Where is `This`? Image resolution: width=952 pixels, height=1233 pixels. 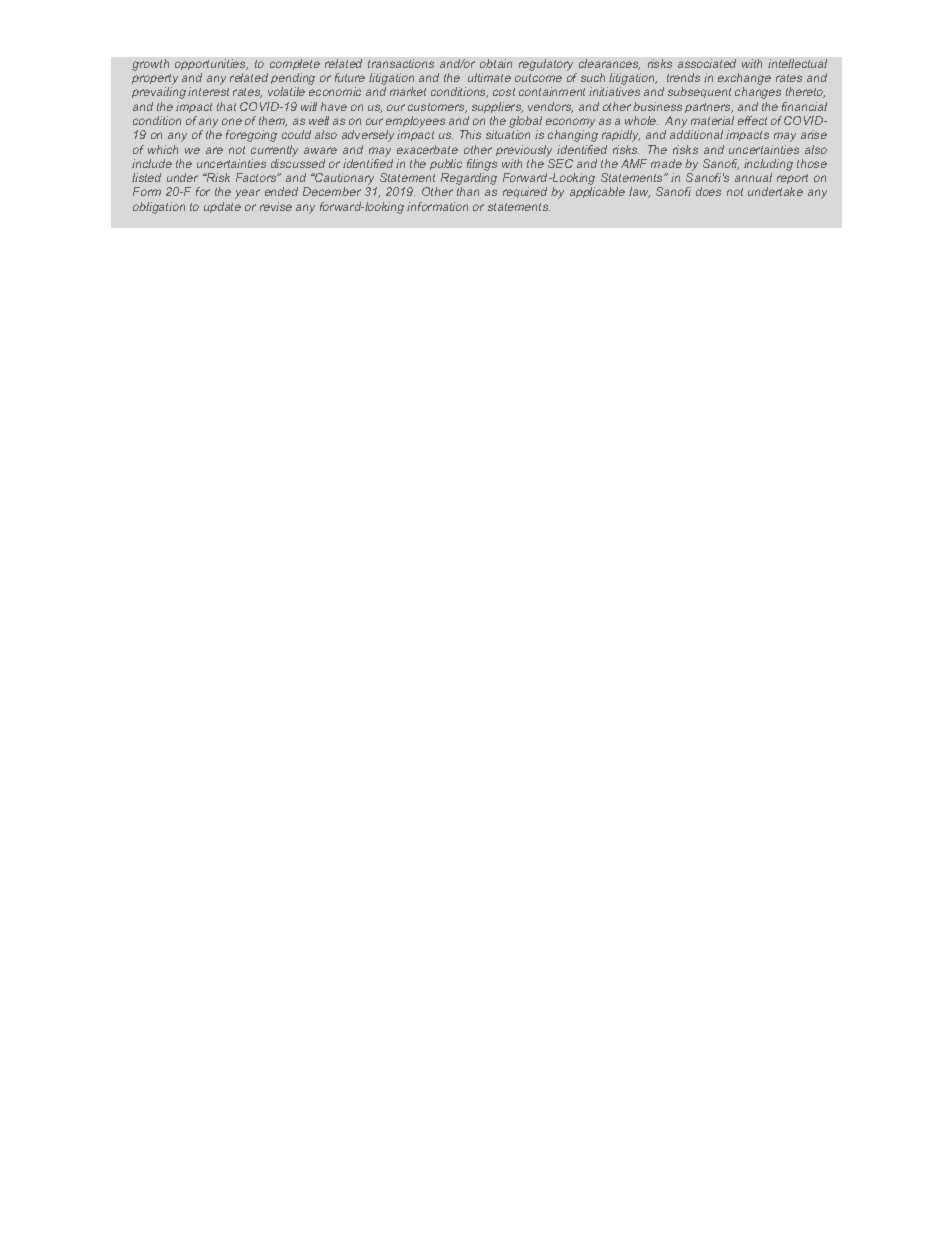 This is located at coordinates (470, 134).
